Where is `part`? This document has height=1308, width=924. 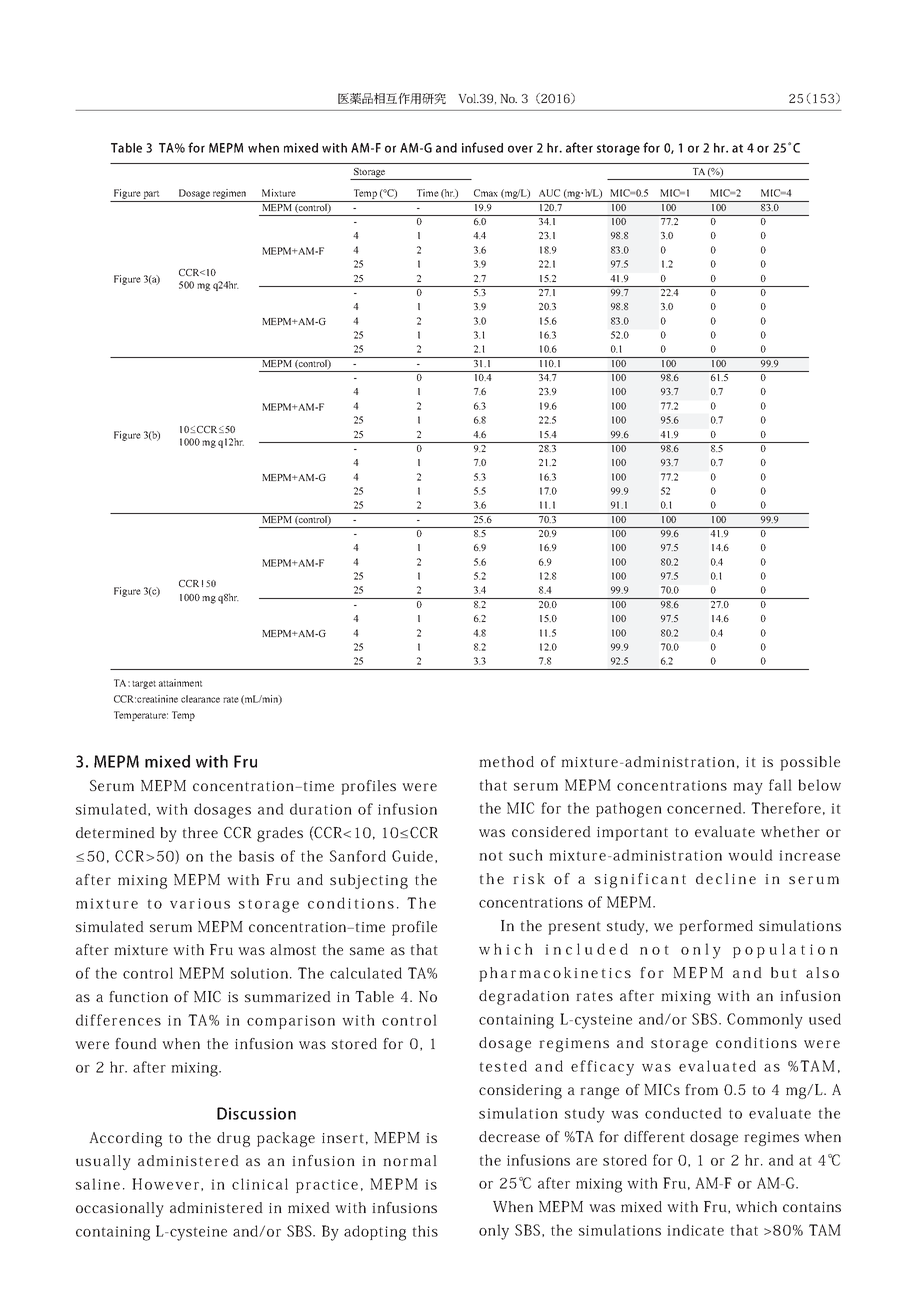 part is located at coordinates (151, 195).
